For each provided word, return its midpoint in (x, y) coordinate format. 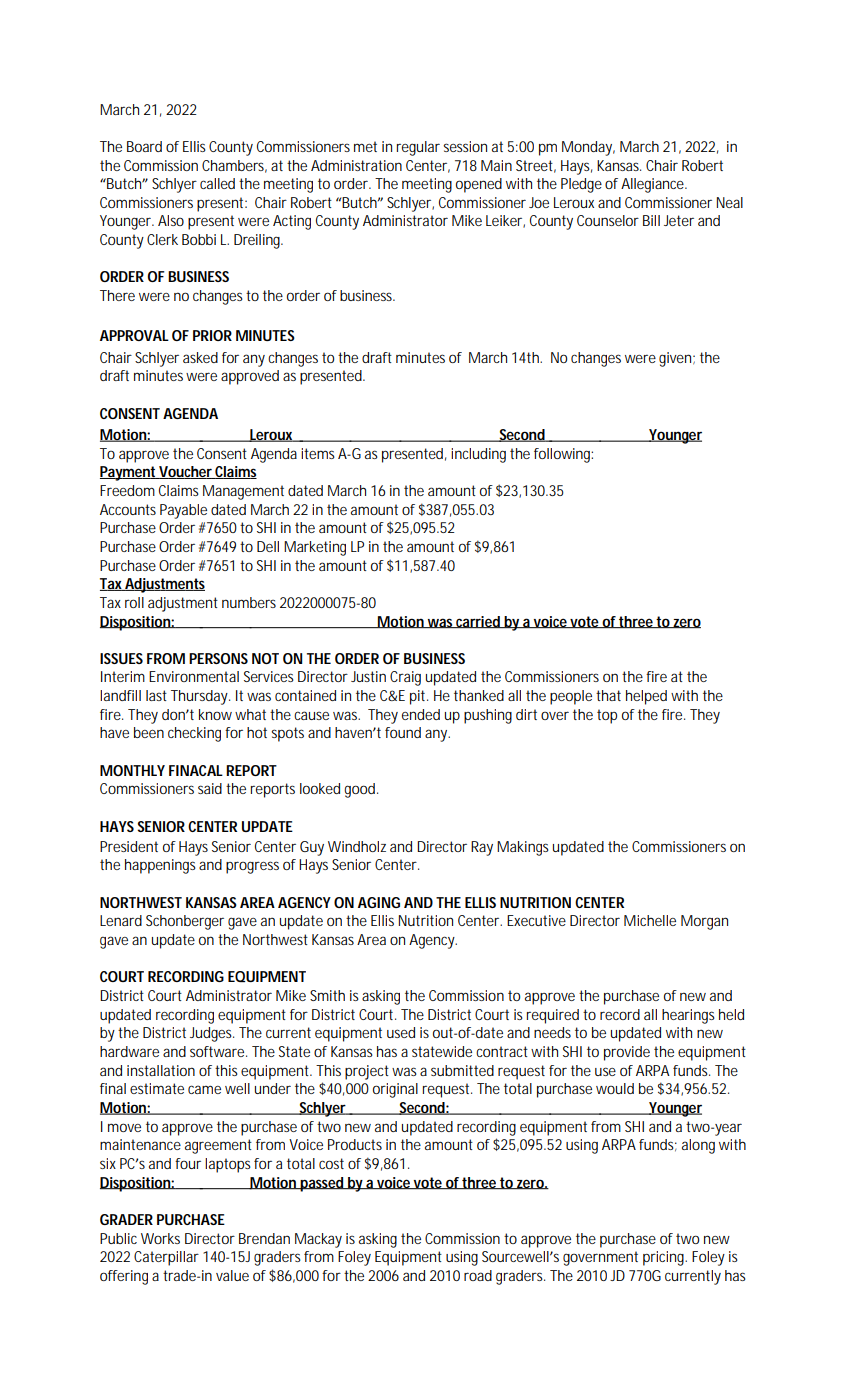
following (563, 455)
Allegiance (654, 185)
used (401, 1032)
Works (160, 1238)
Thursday (200, 697)
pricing (665, 1258)
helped (646, 697)
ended (421, 714)
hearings (688, 1016)
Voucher (186, 472)
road (478, 1275)
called (217, 183)
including (478, 455)
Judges (212, 1034)
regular (418, 148)
